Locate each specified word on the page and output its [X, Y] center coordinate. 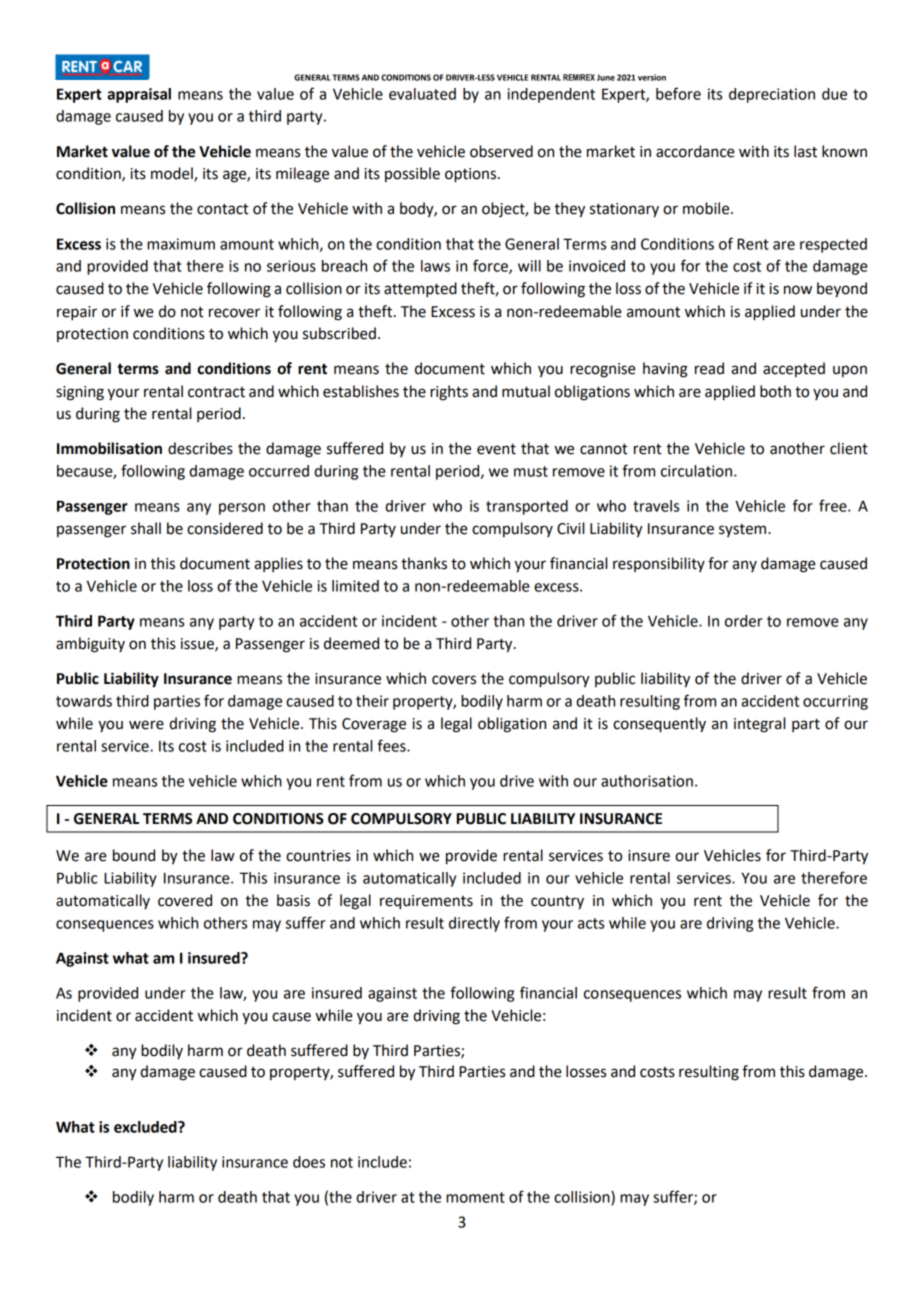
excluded [146, 1127]
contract [216, 392]
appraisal [139, 95]
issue [198, 644]
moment [475, 1197]
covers [454, 680]
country [557, 903]
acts [591, 923]
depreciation [772, 95]
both [775, 391]
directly [474, 924]
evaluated [422, 94]
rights [449, 393]
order [744, 621]
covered [185, 900]
